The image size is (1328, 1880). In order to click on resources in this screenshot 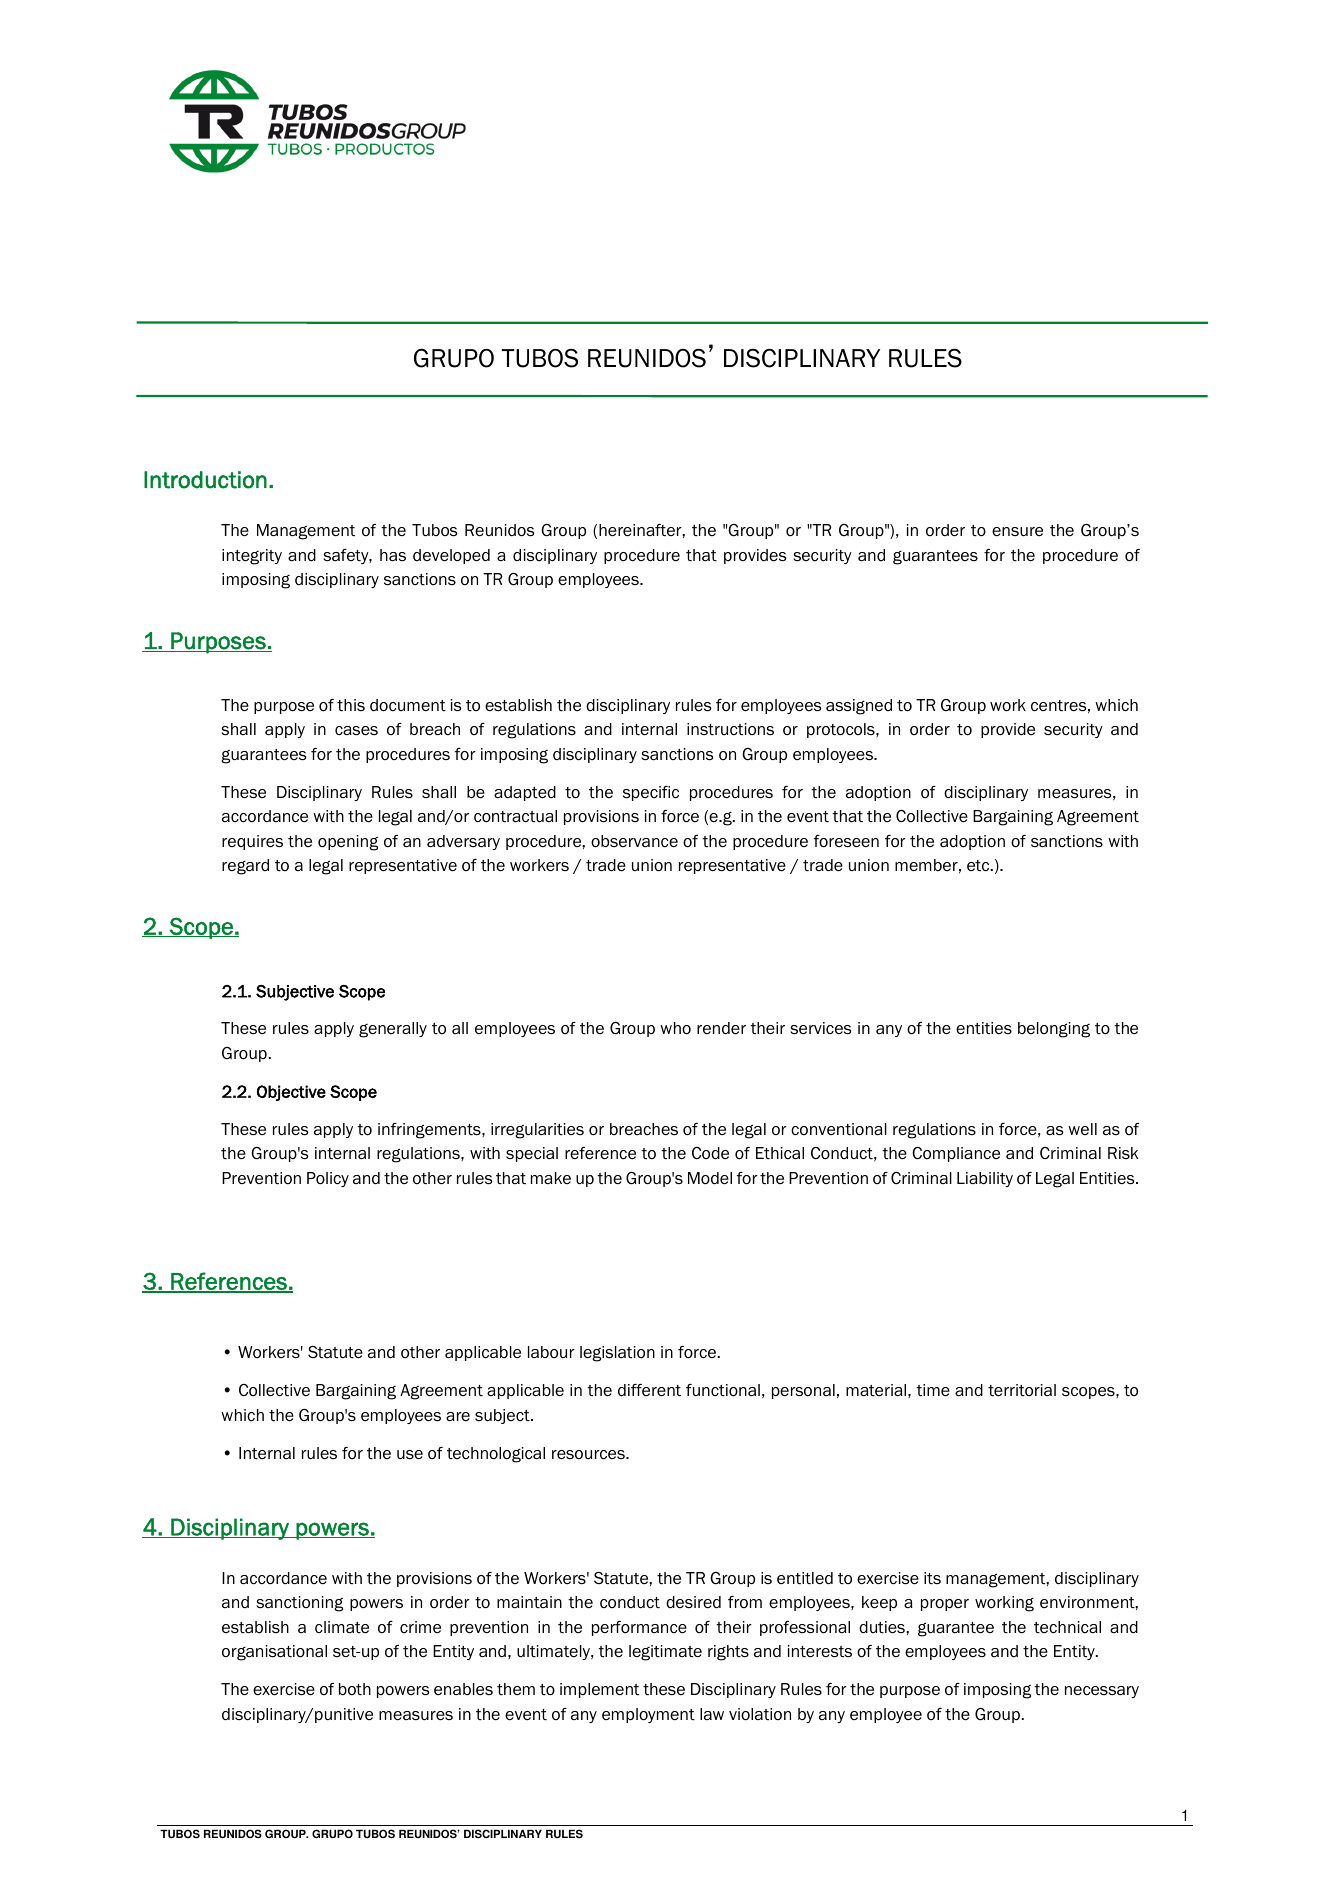, I will do `click(589, 1455)`.
